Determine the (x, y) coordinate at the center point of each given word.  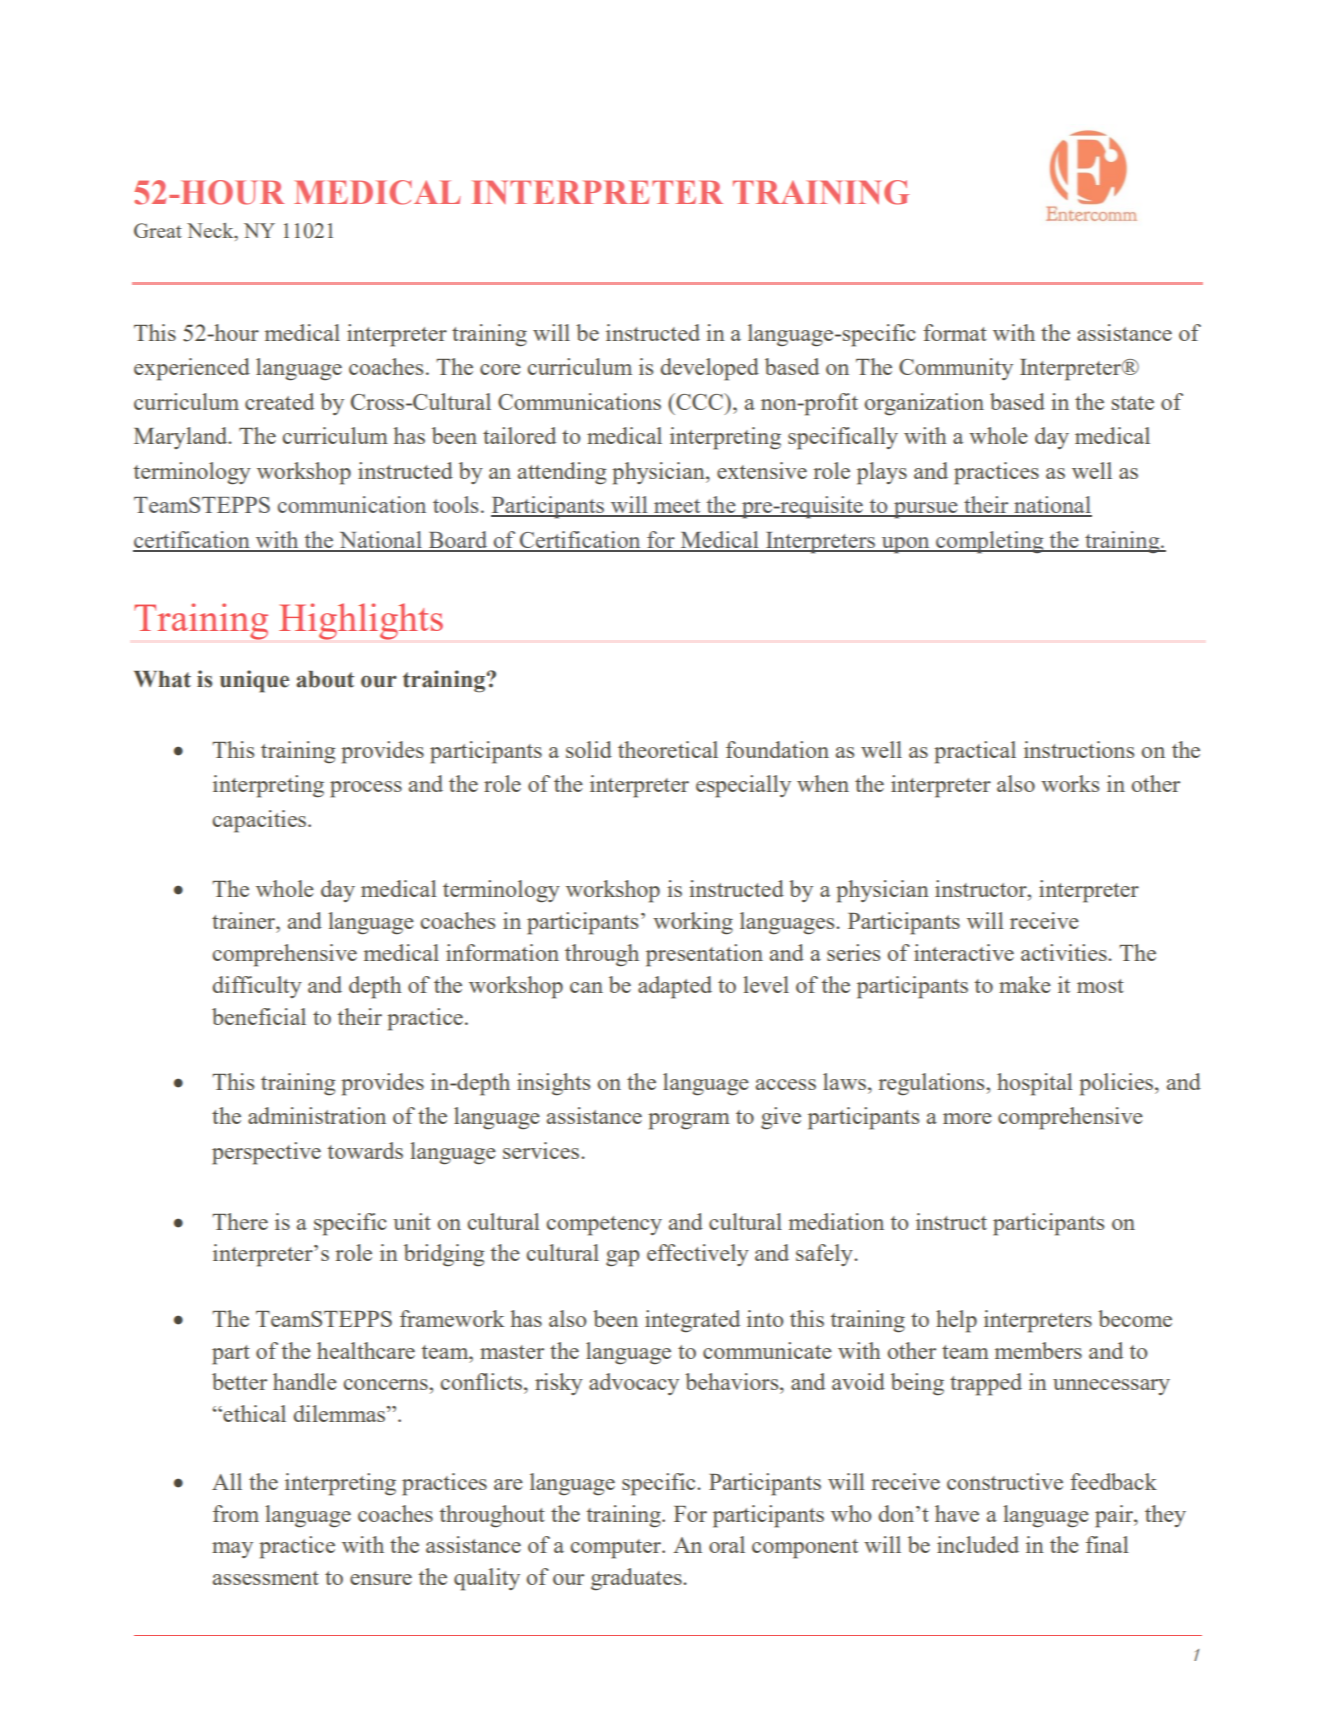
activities (1065, 952)
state (1133, 403)
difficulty (257, 987)
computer (617, 1549)
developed (709, 369)
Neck (211, 230)
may (232, 1550)
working (693, 923)
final (1107, 1544)
